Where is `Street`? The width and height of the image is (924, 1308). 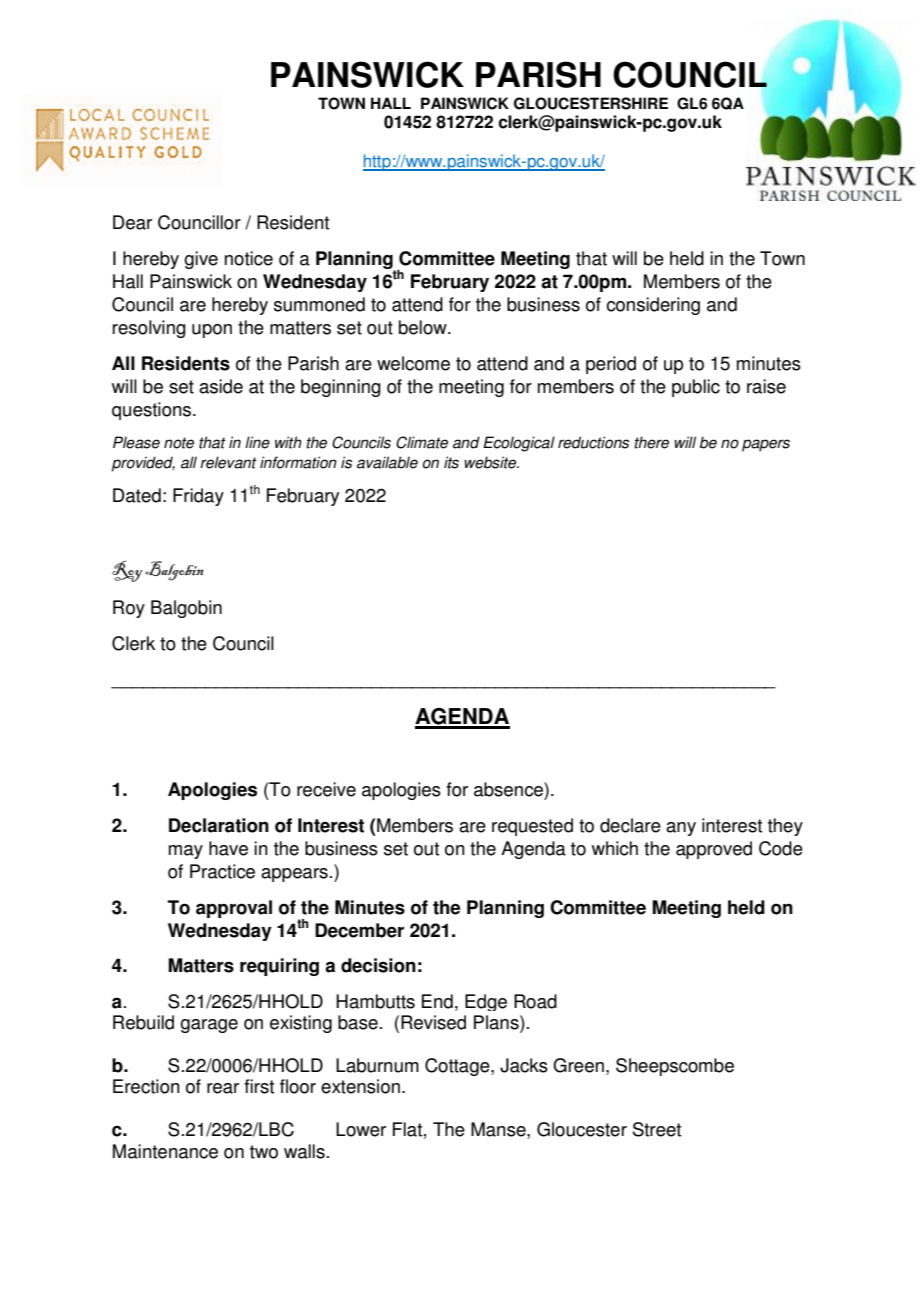 Street is located at coordinates (657, 1129).
